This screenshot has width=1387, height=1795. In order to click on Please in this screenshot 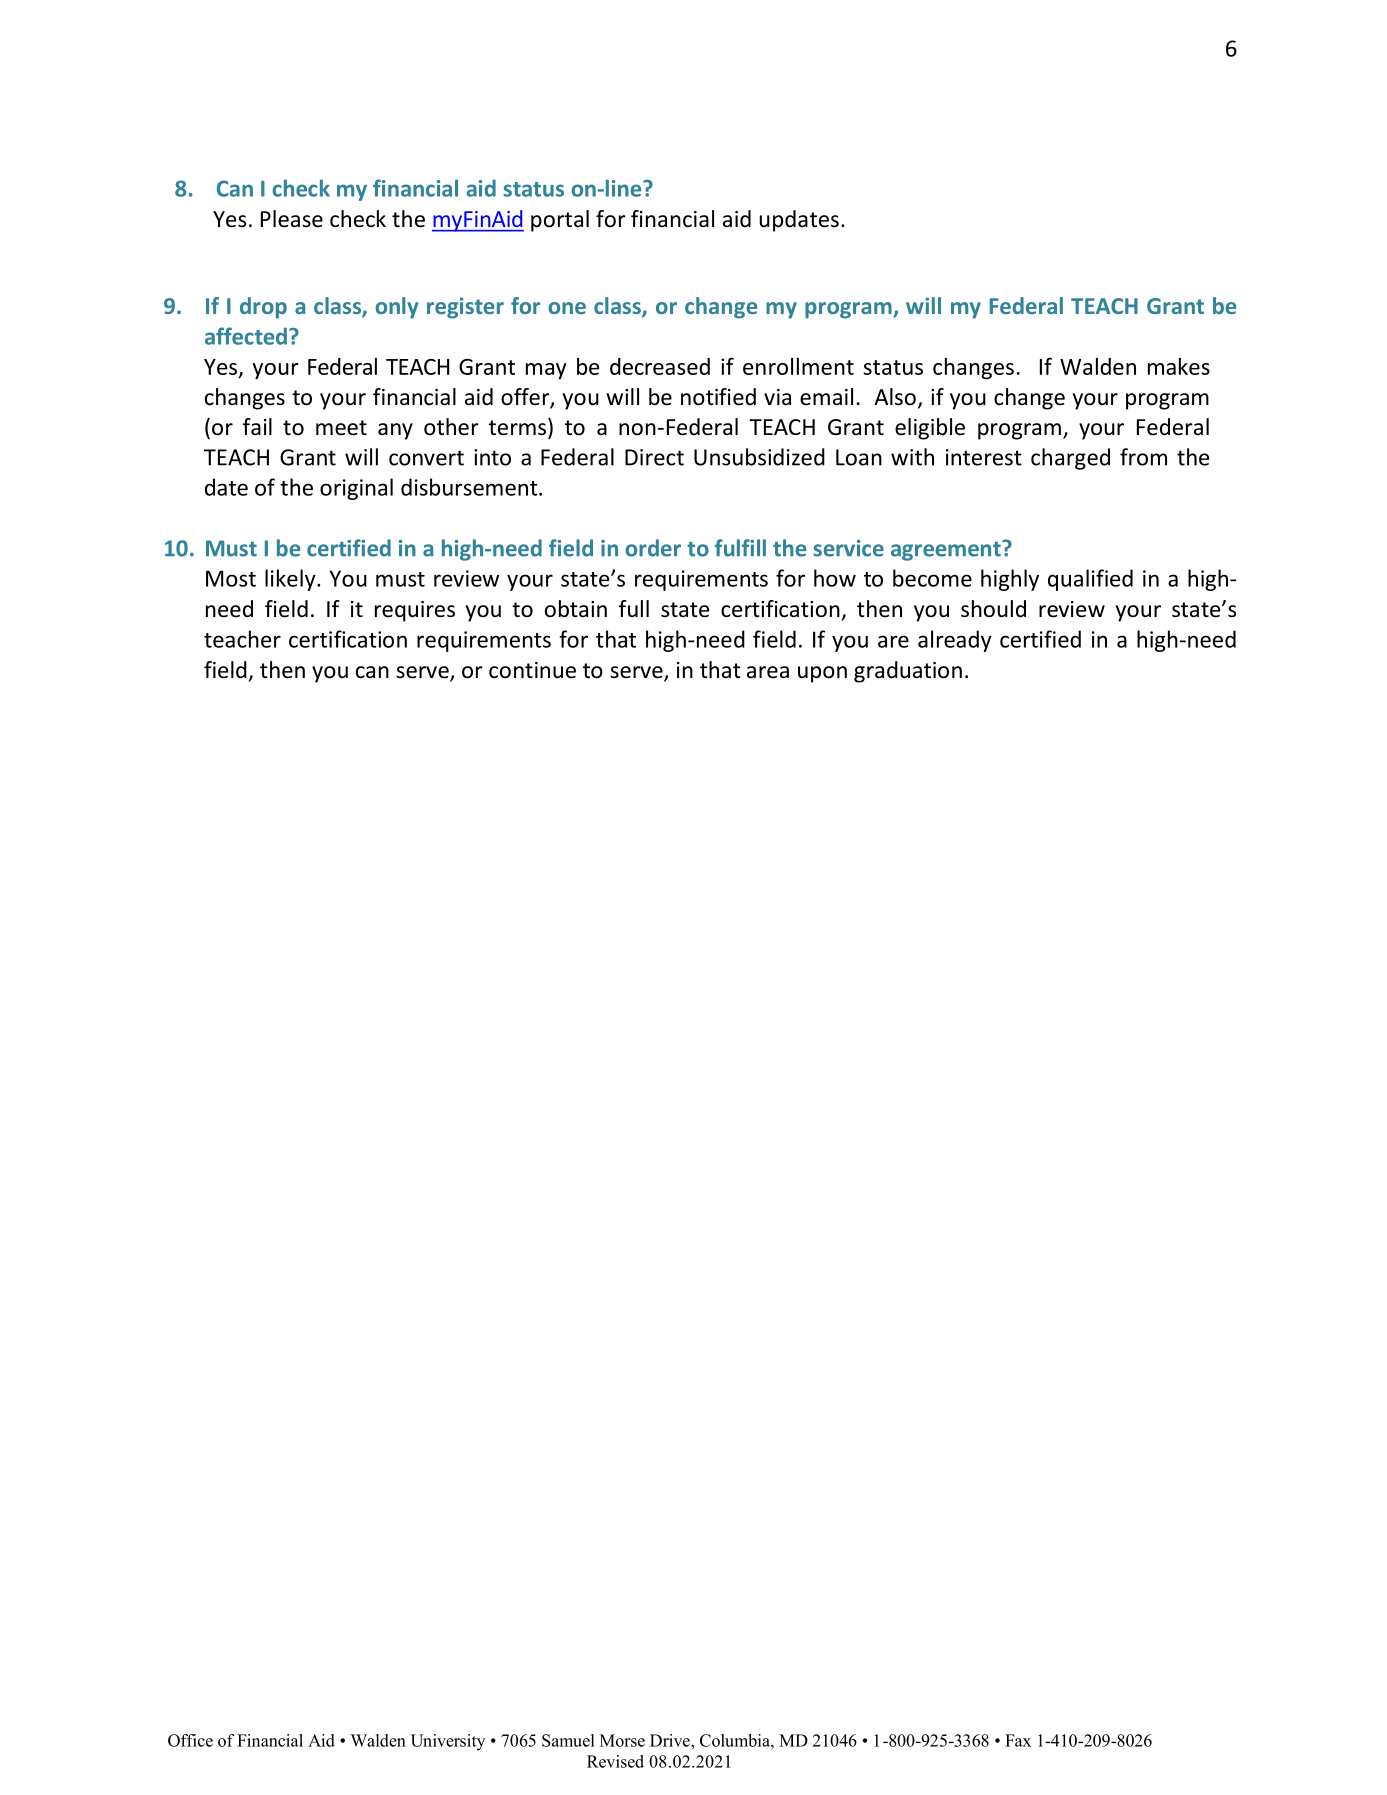, I will do `click(292, 219)`.
